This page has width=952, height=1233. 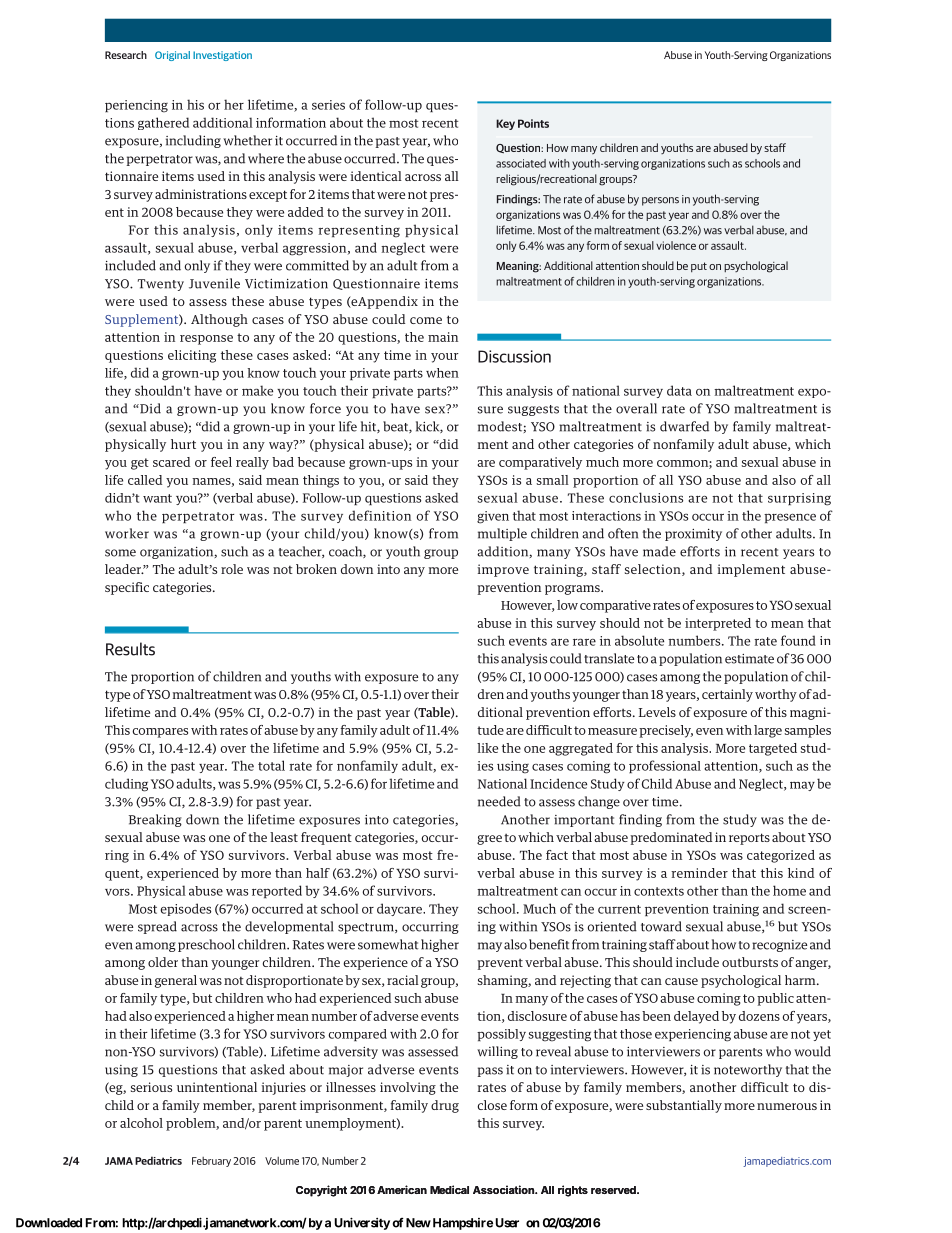 I want to click on persons, so click(x=660, y=201).
